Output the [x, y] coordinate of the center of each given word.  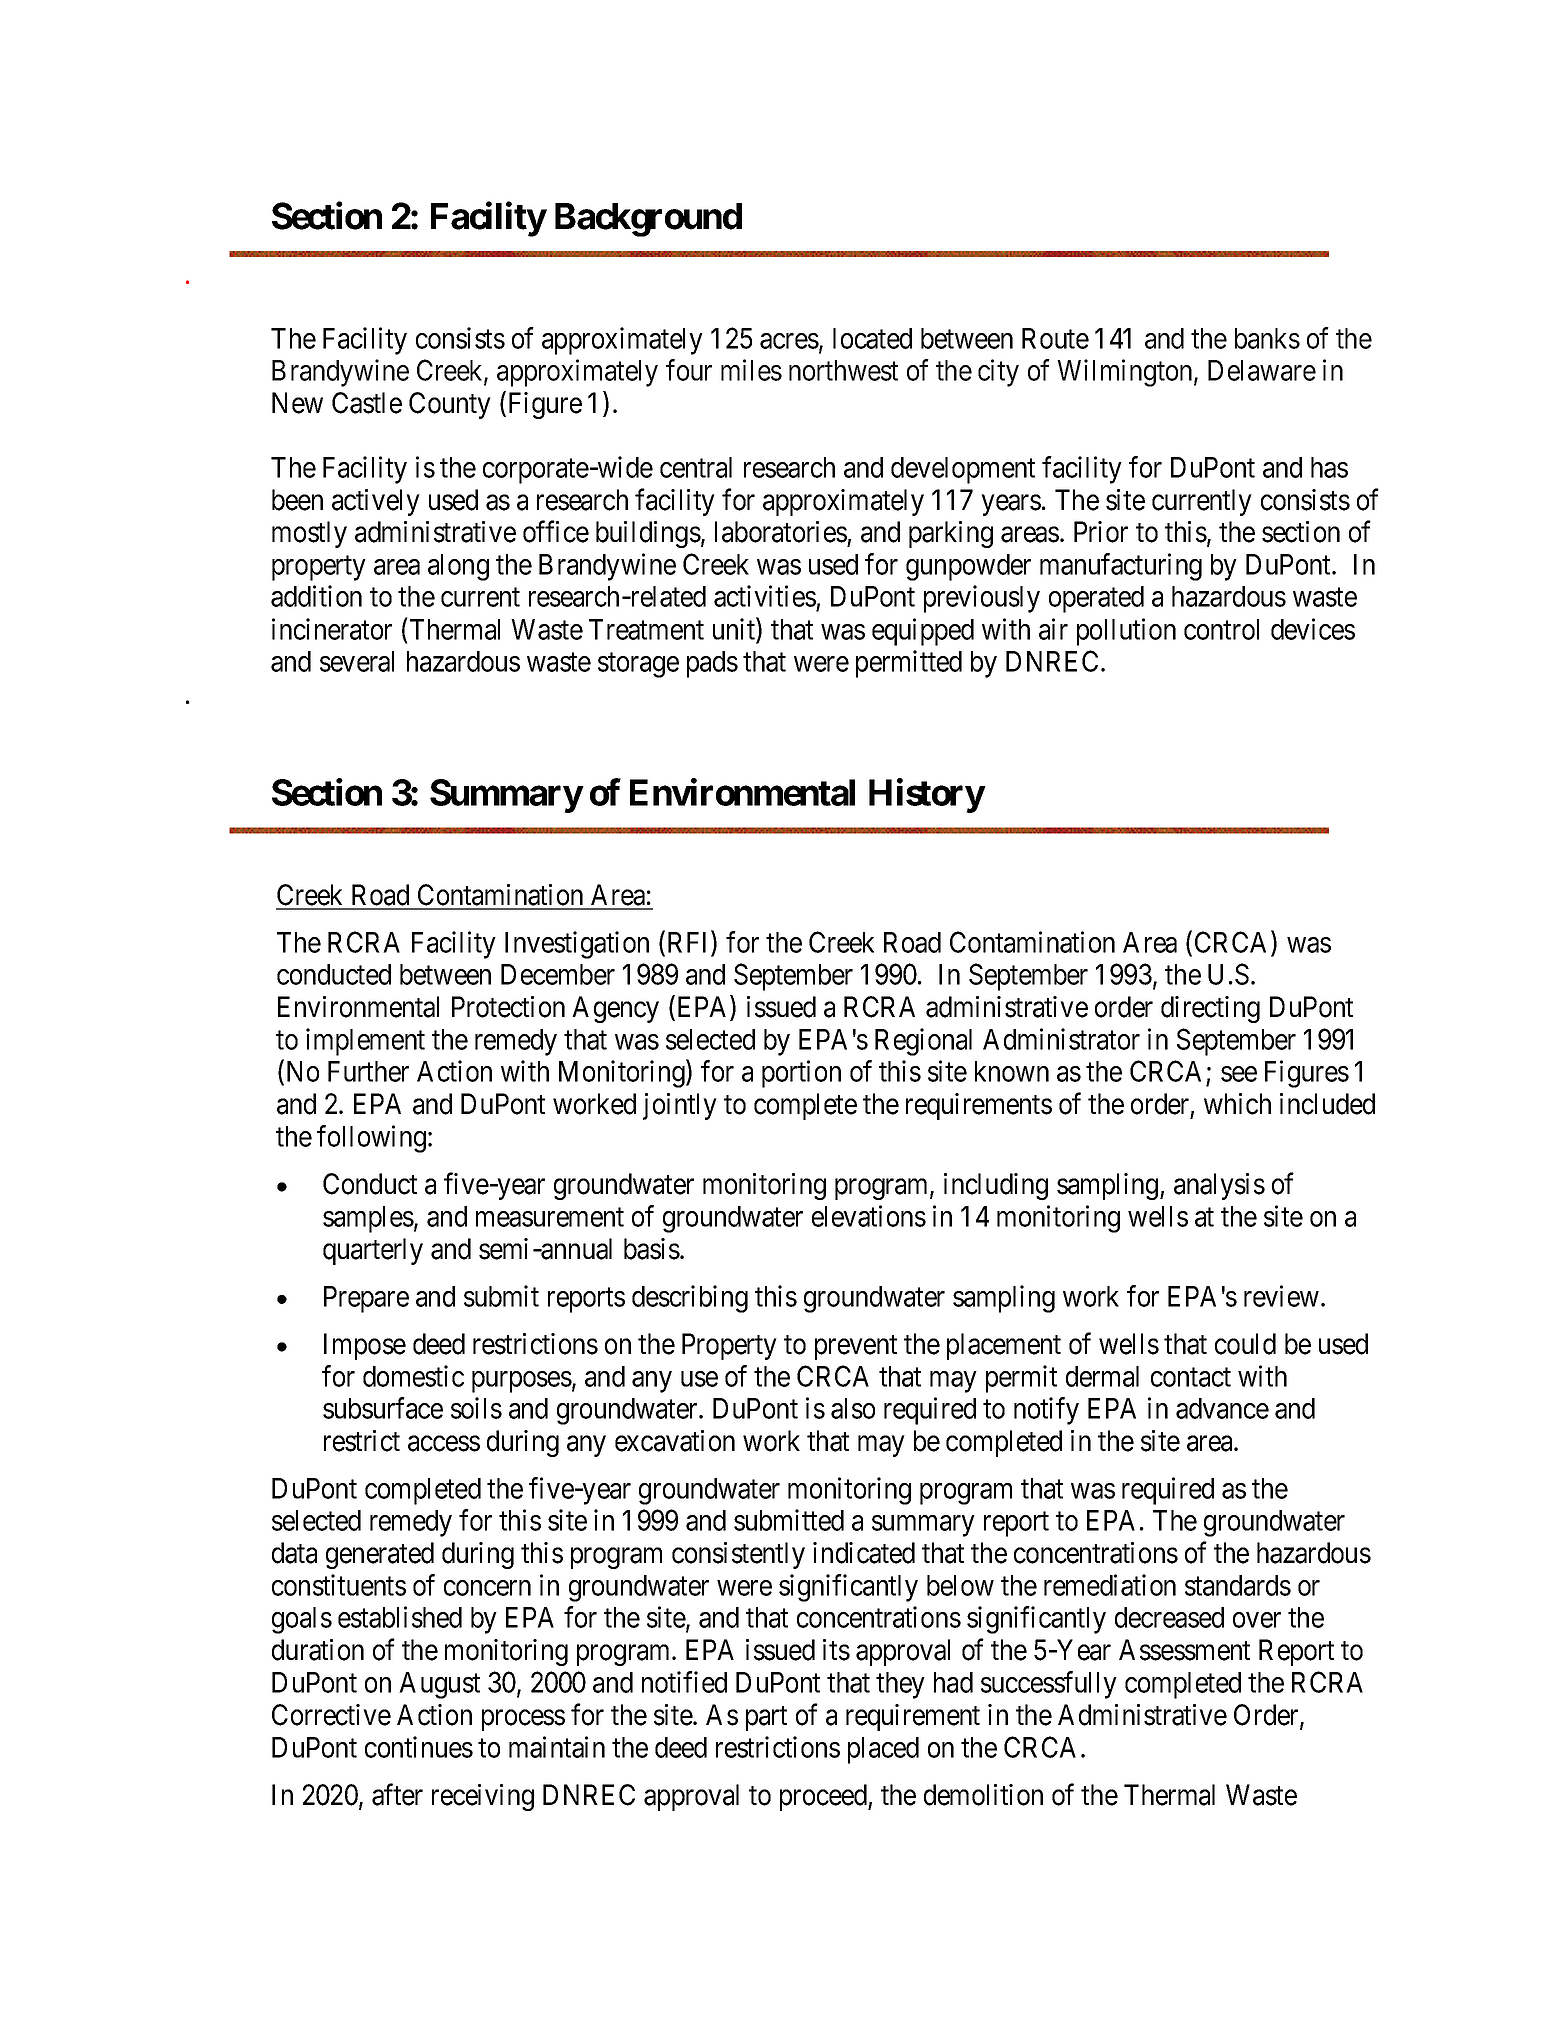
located [872, 338]
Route [1055, 338]
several [357, 661]
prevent [856, 1347]
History [927, 795]
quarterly [373, 1251]
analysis [1219, 1186]
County [450, 405]
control [1221, 629]
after [397, 1794]
